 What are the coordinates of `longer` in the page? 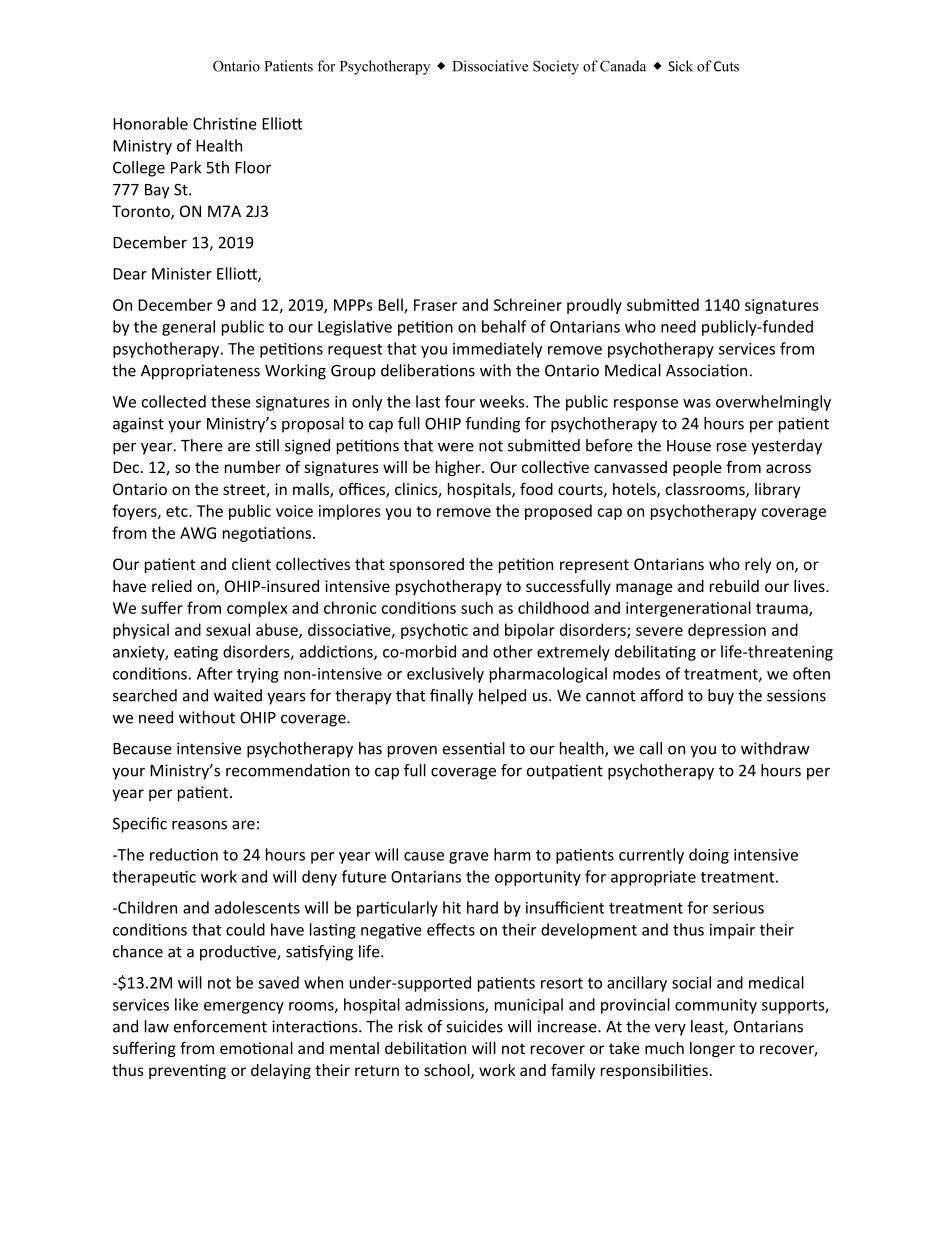 It's located at (712, 1049).
